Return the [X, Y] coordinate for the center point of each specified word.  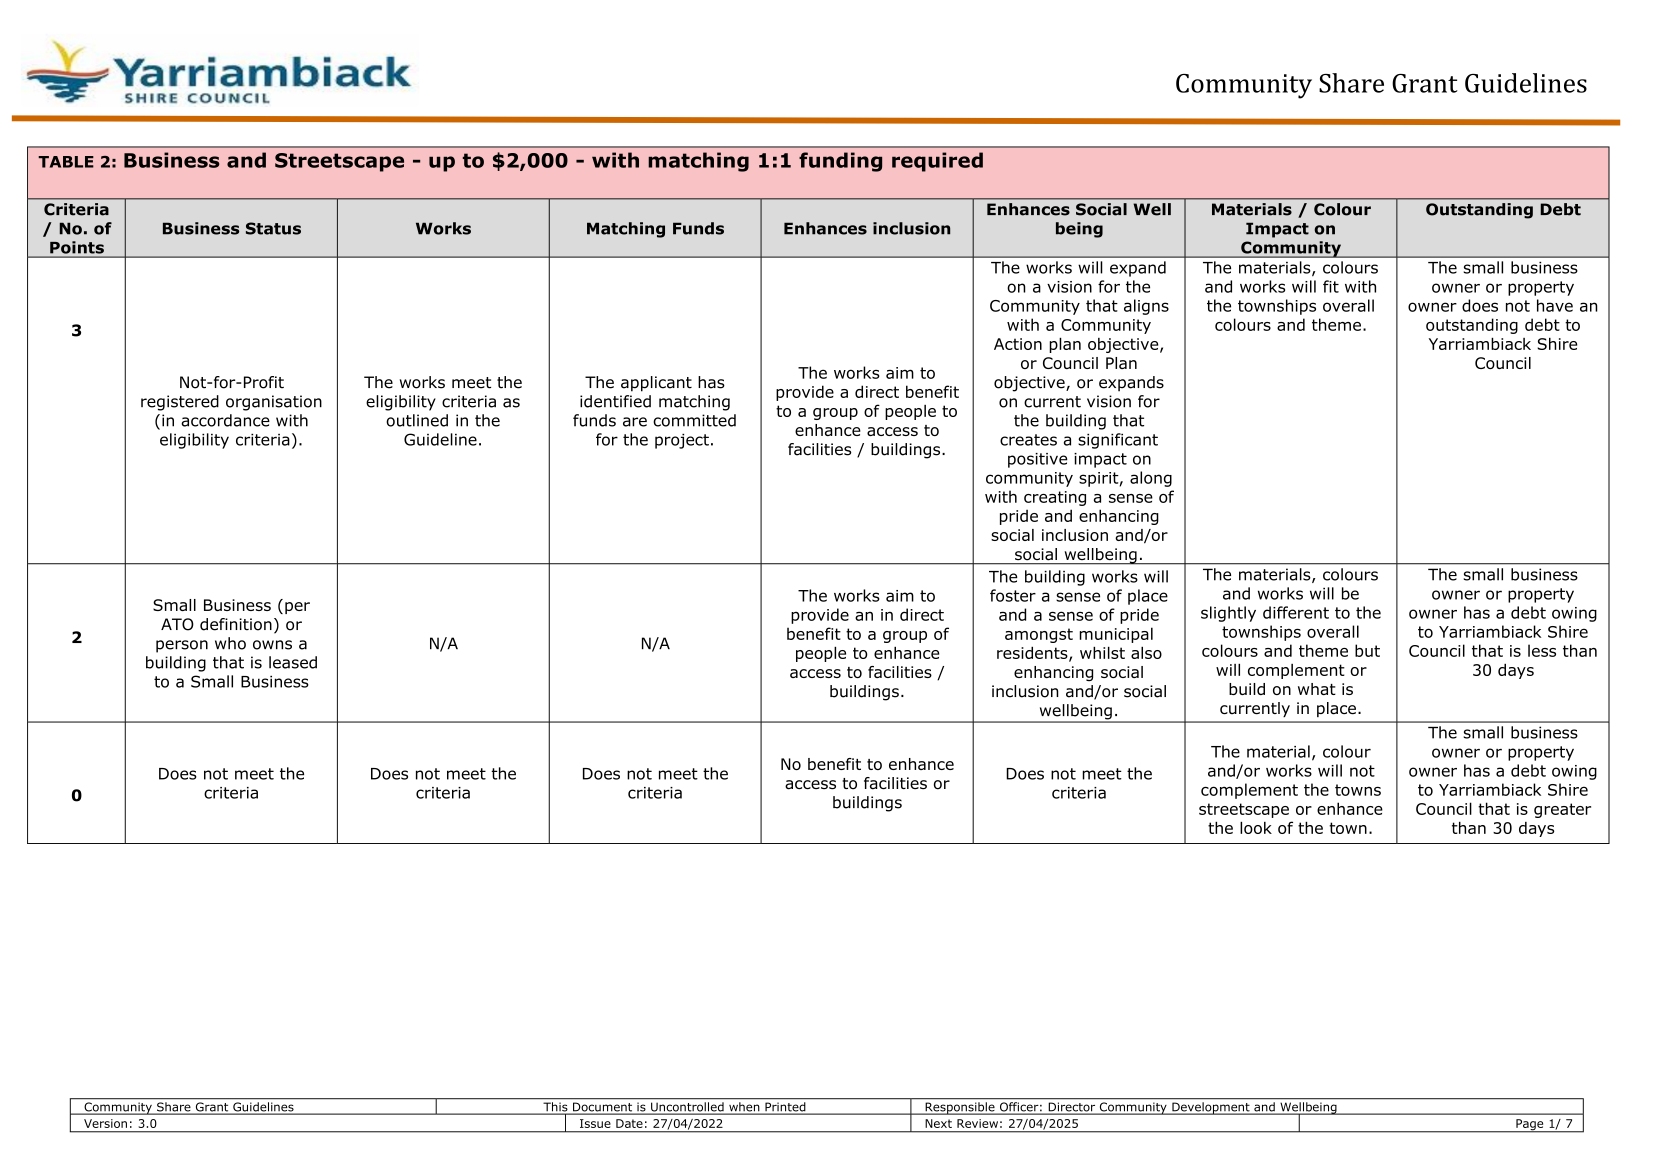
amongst [1039, 635]
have [1555, 305]
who [230, 643]
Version [105, 1123]
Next [938, 1123]
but [1367, 650]
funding [840, 162]
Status [273, 228]
